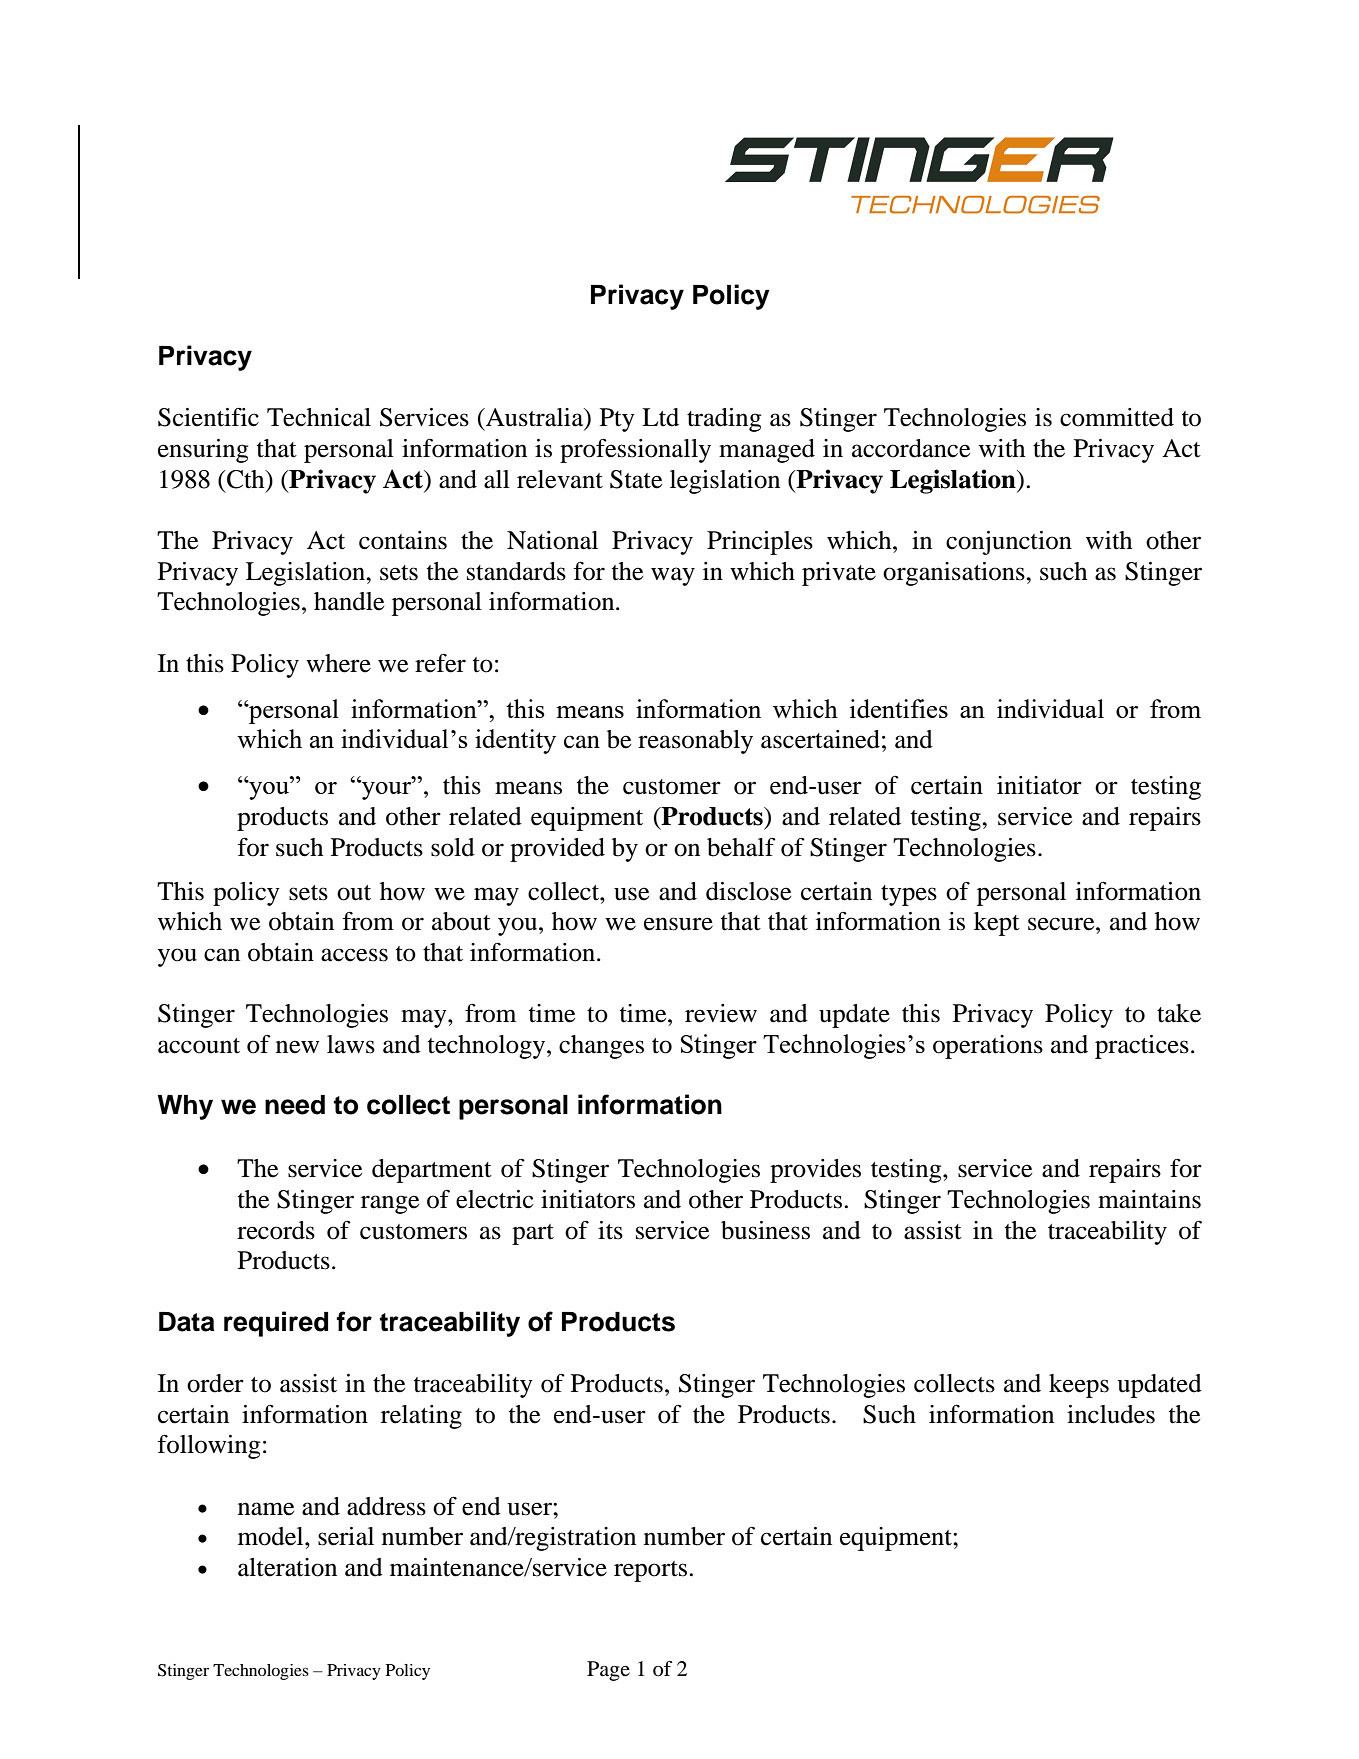 The height and width of the image is (1759, 1359). What do you see at coordinates (608, 1671) in the image?
I see `Page` at bounding box center [608, 1671].
